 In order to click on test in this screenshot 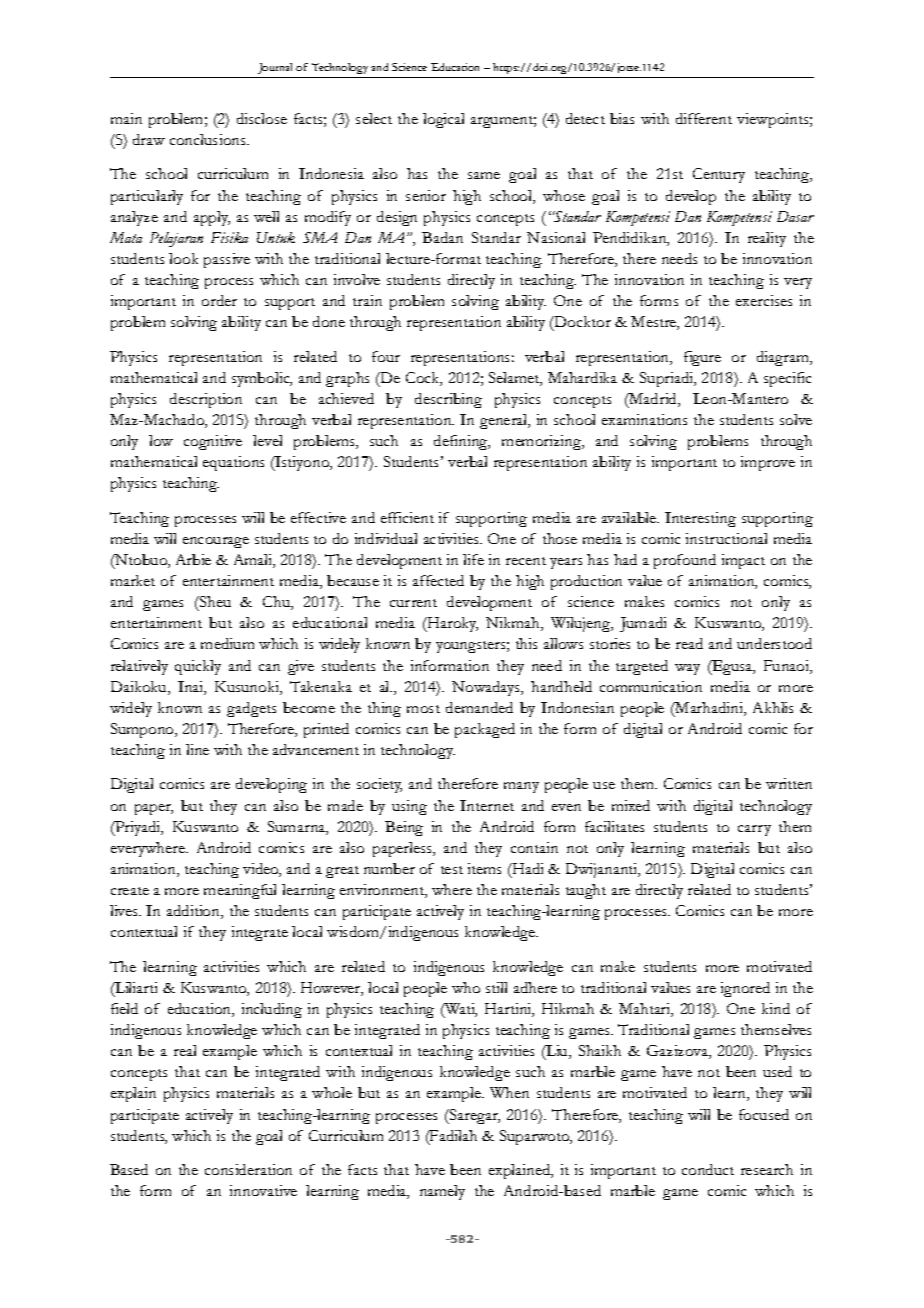, I will do `click(452, 870)`.
